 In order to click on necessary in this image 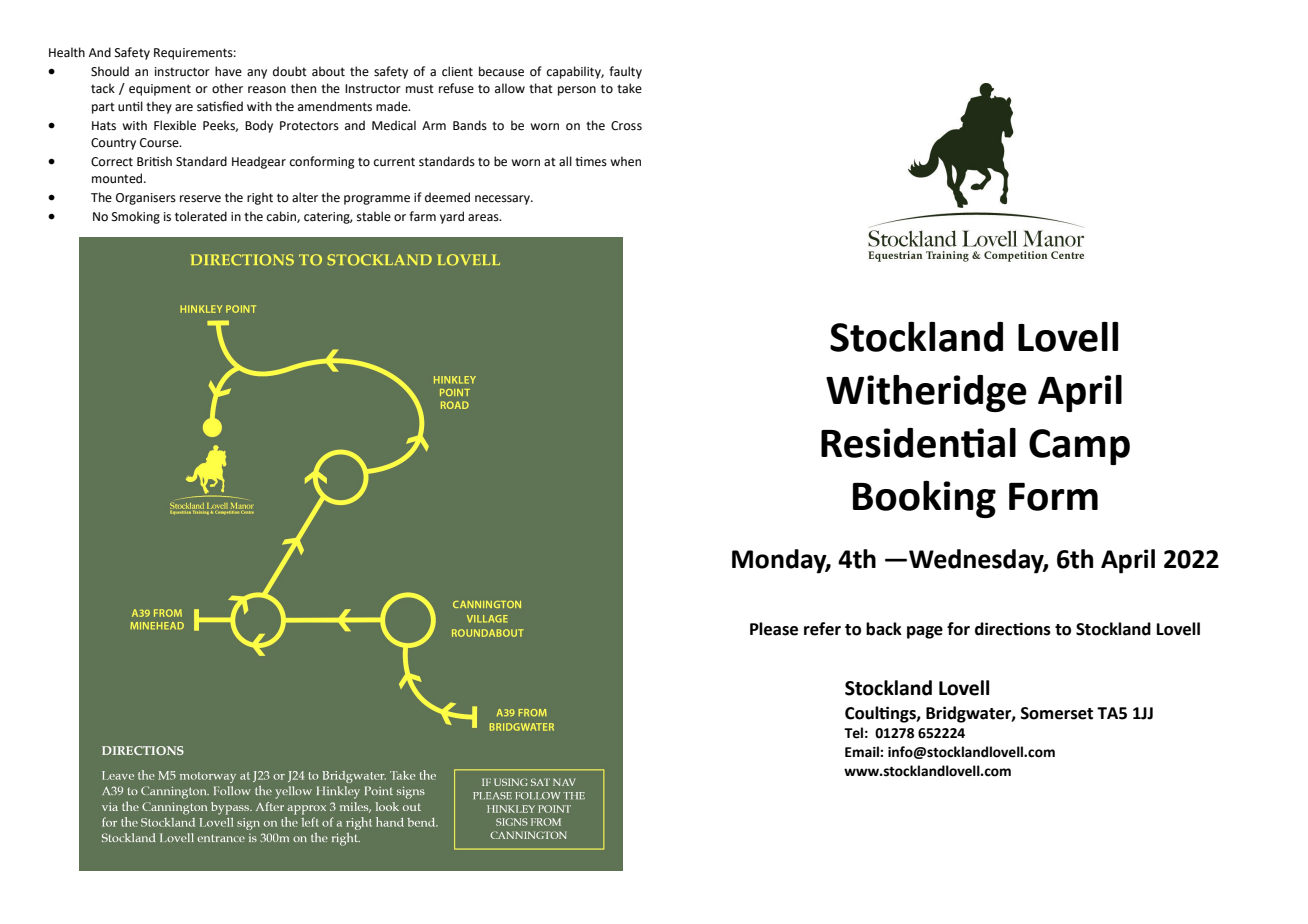, I will do `click(503, 200)`.
